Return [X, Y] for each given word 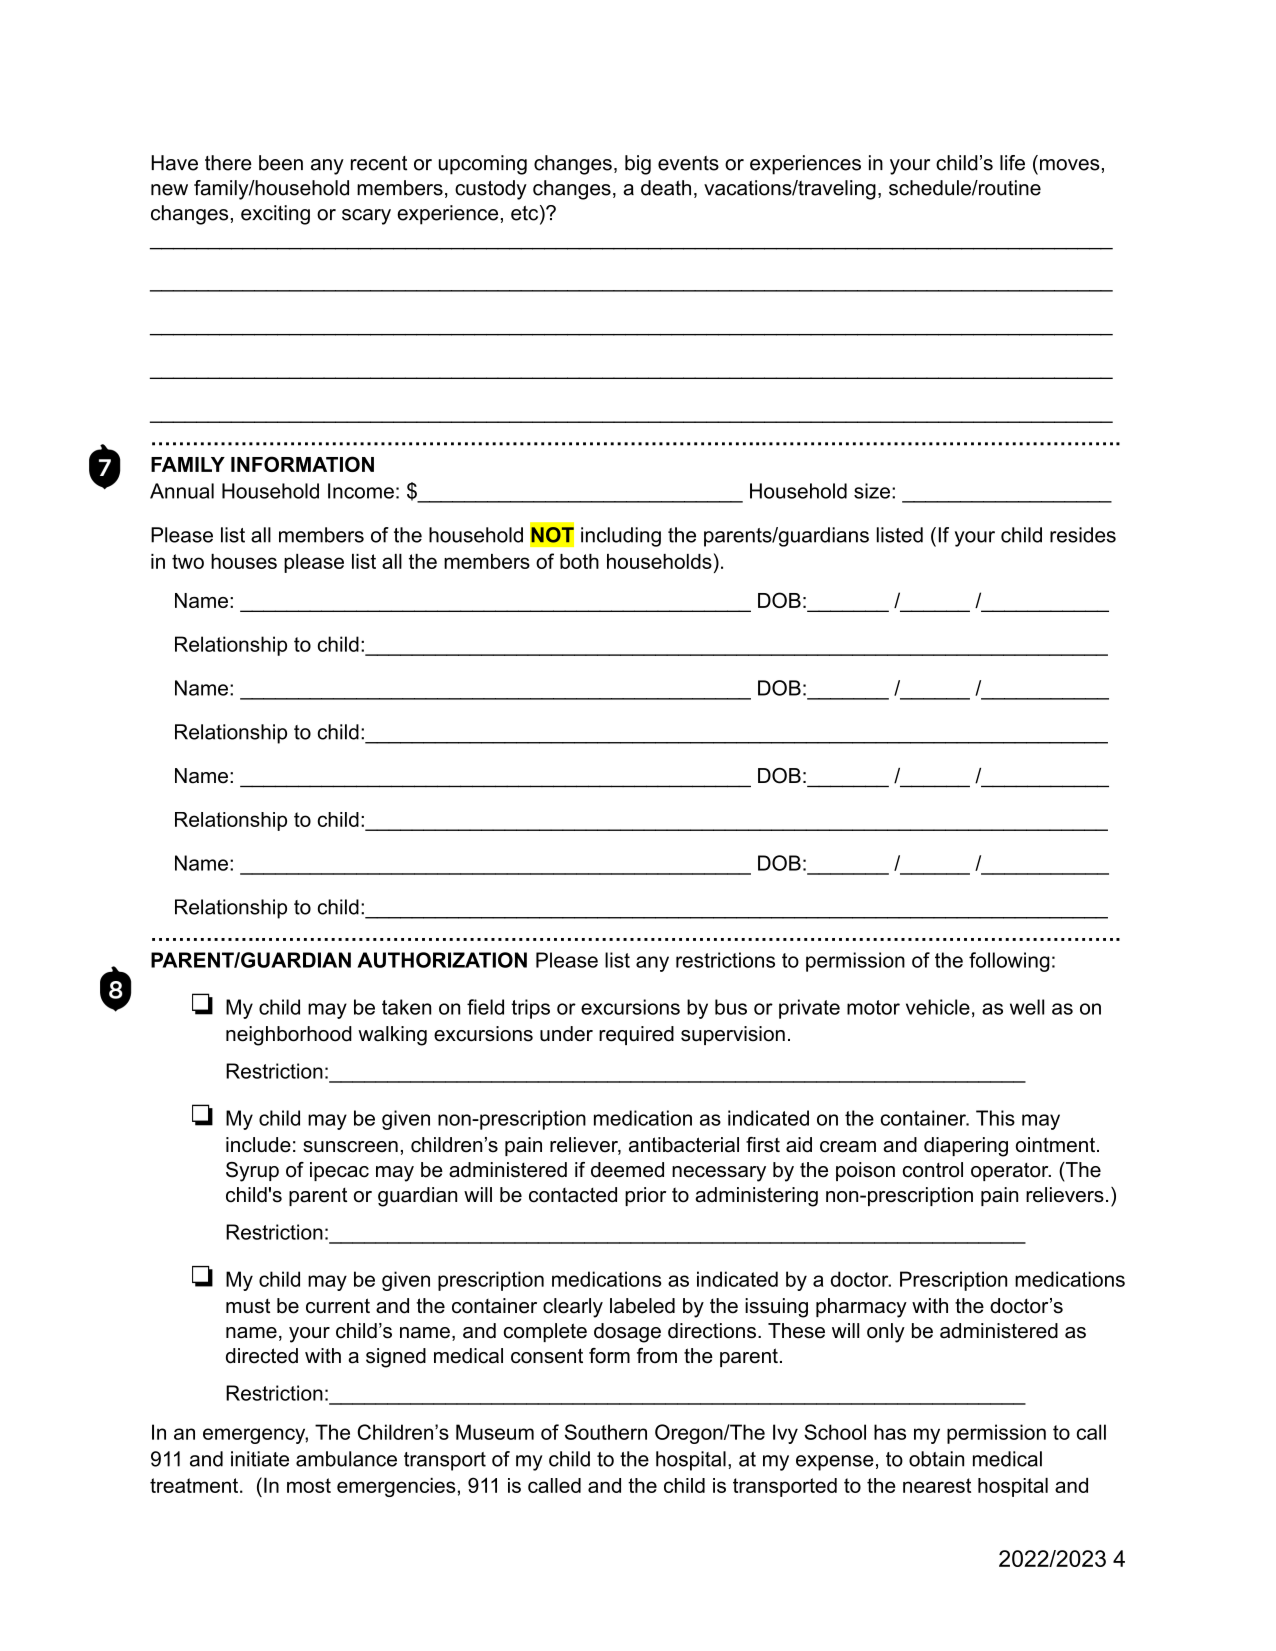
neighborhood [289, 1036]
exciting [275, 215]
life [1012, 163]
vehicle [938, 1007]
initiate [260, 1459]
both [579, 561]
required [636, 1035]
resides [1083, 535]
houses [244, 561]
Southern [606, 1432]
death [666, 188]
